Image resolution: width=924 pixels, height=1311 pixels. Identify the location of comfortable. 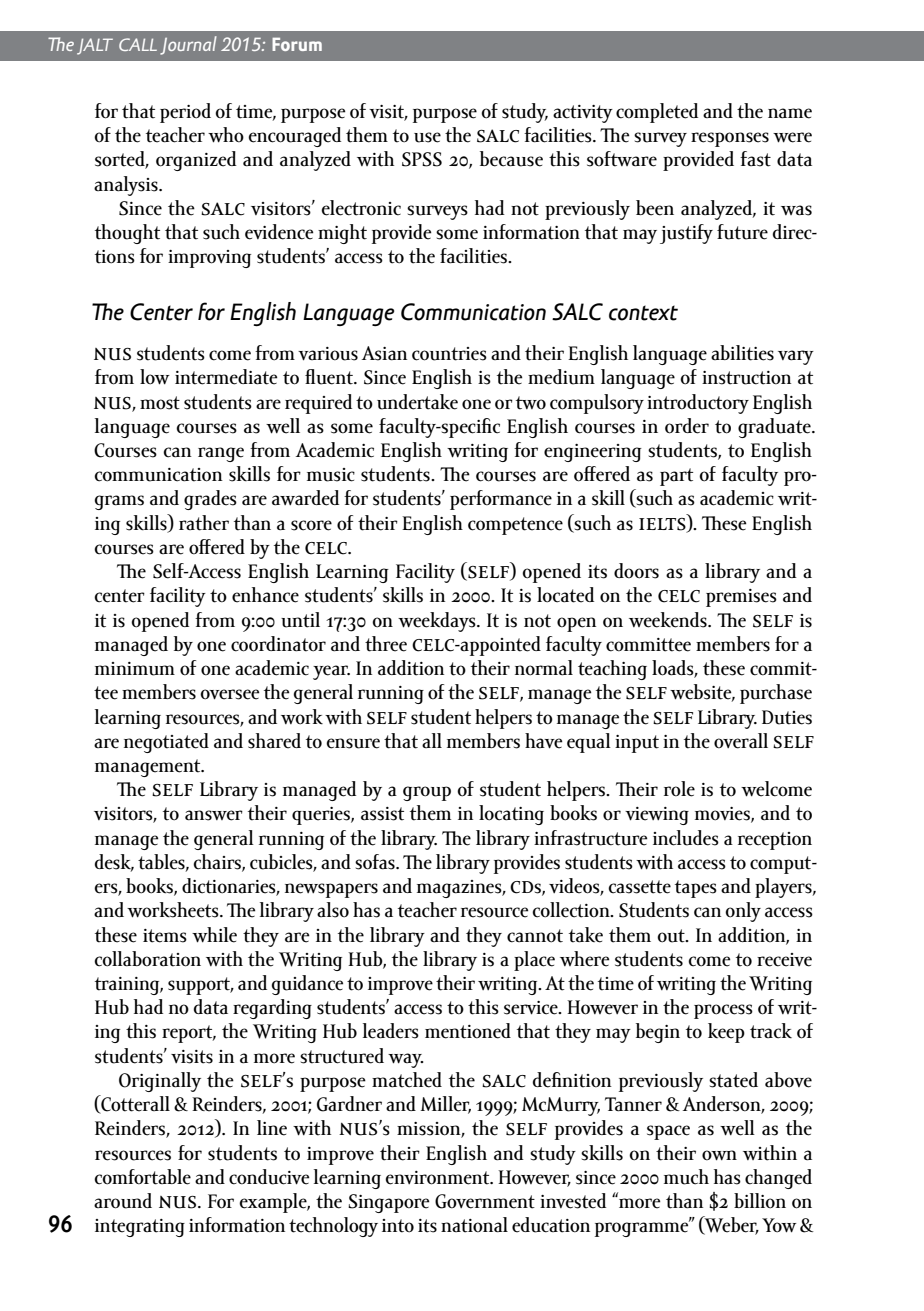
(142, 1177).
